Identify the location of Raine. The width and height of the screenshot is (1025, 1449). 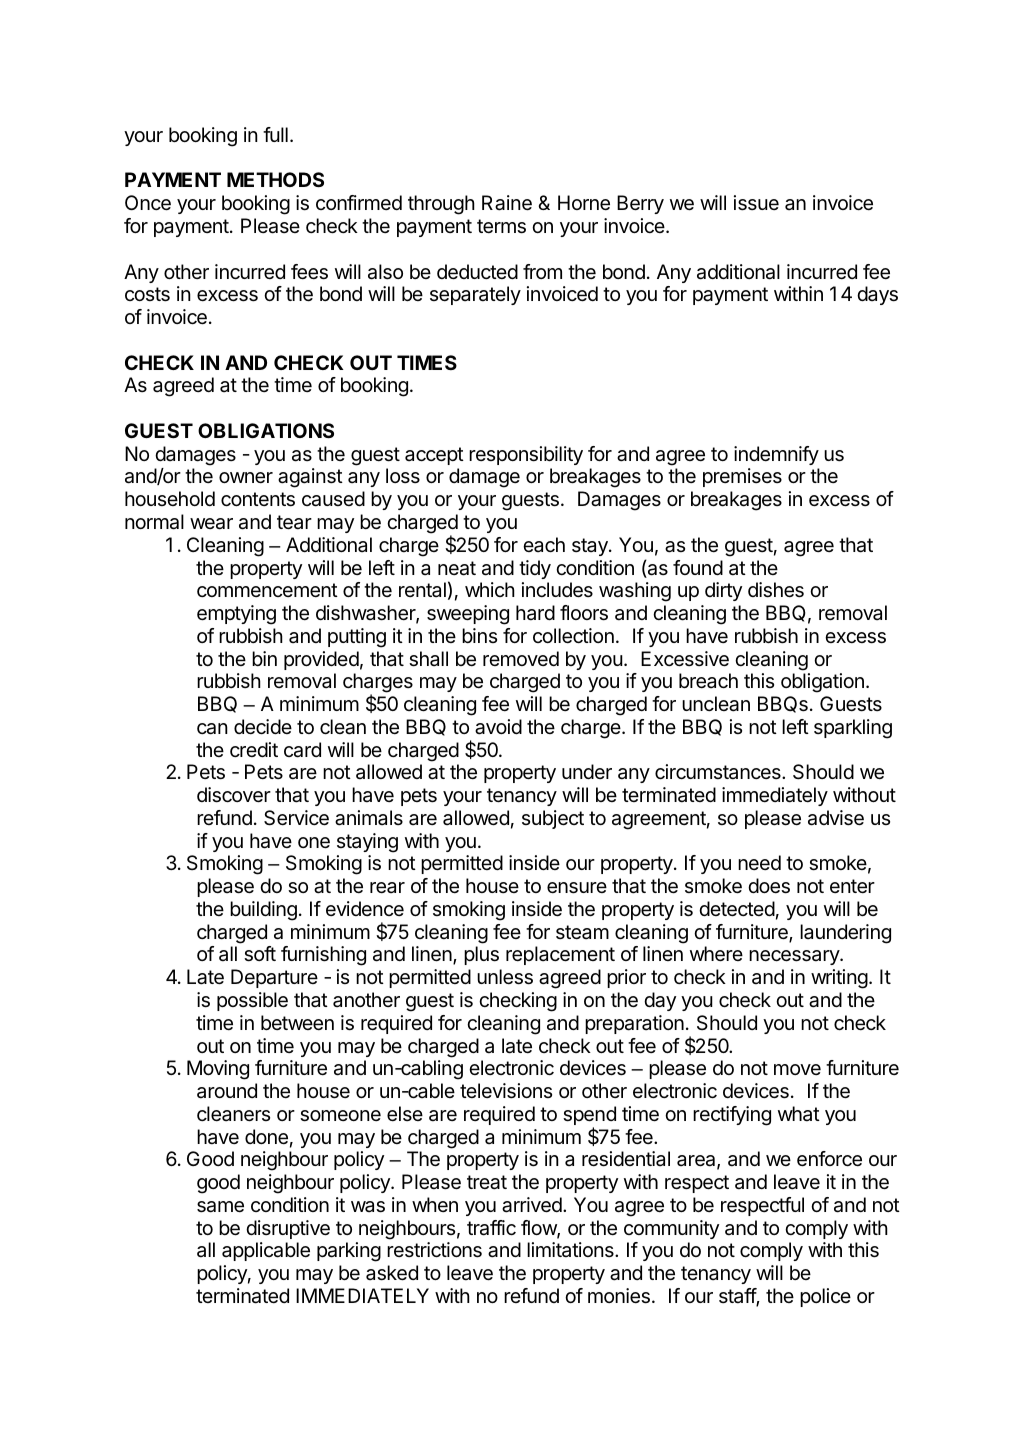
(507, 203).
